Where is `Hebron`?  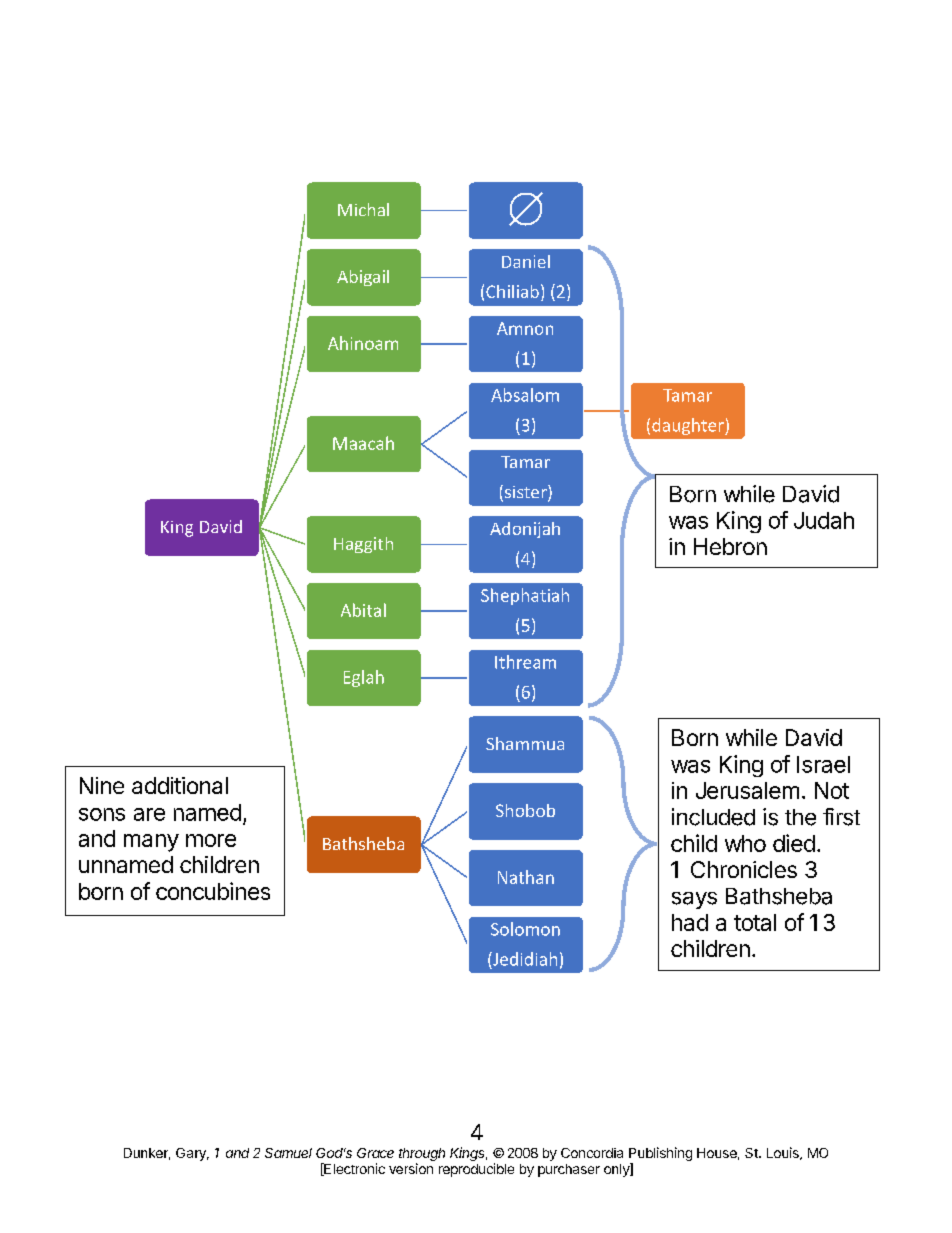
Hebron is located at coordinates (730, 546).
